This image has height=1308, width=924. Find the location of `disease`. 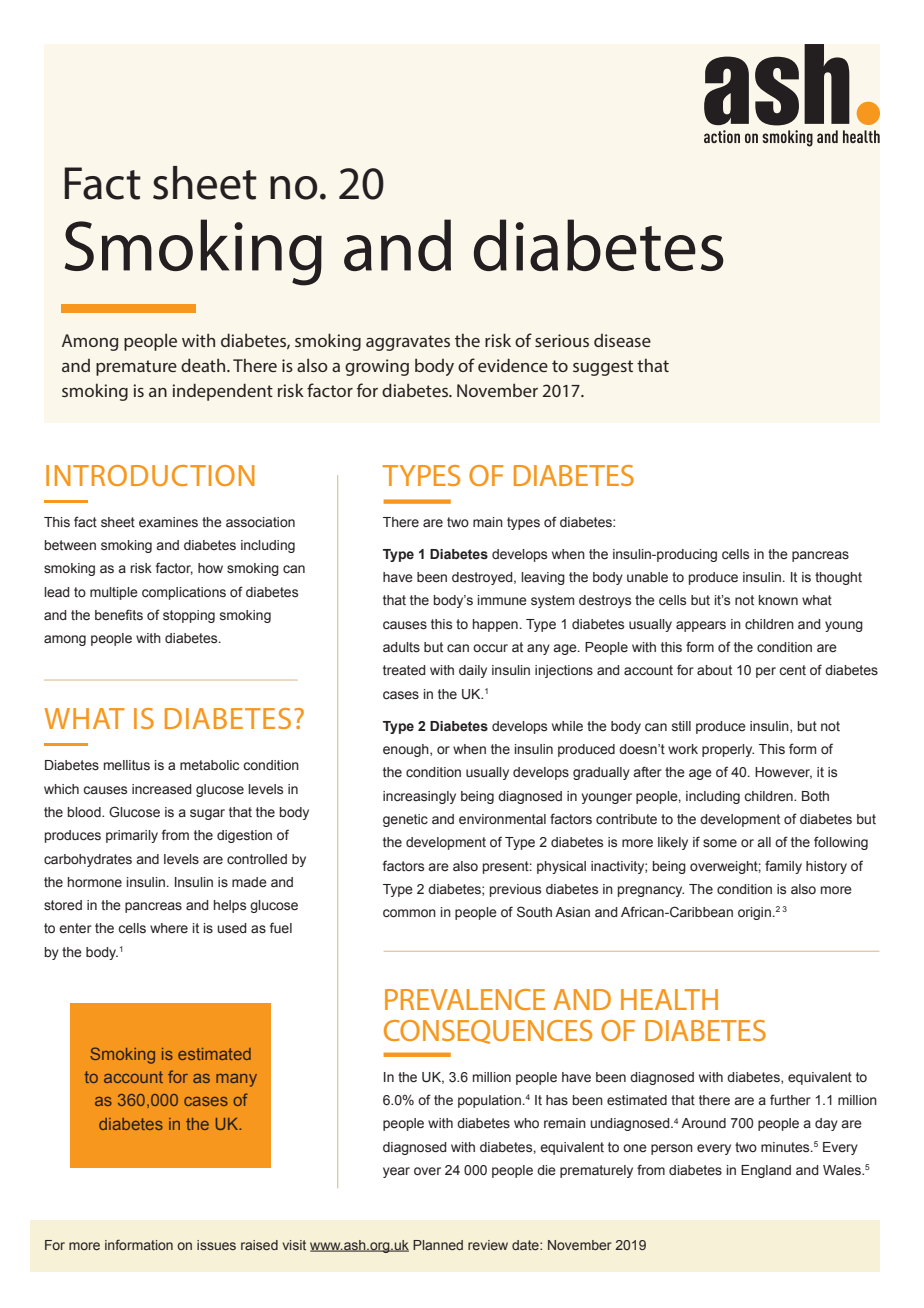

disease is located at coordinates (622, 340).
